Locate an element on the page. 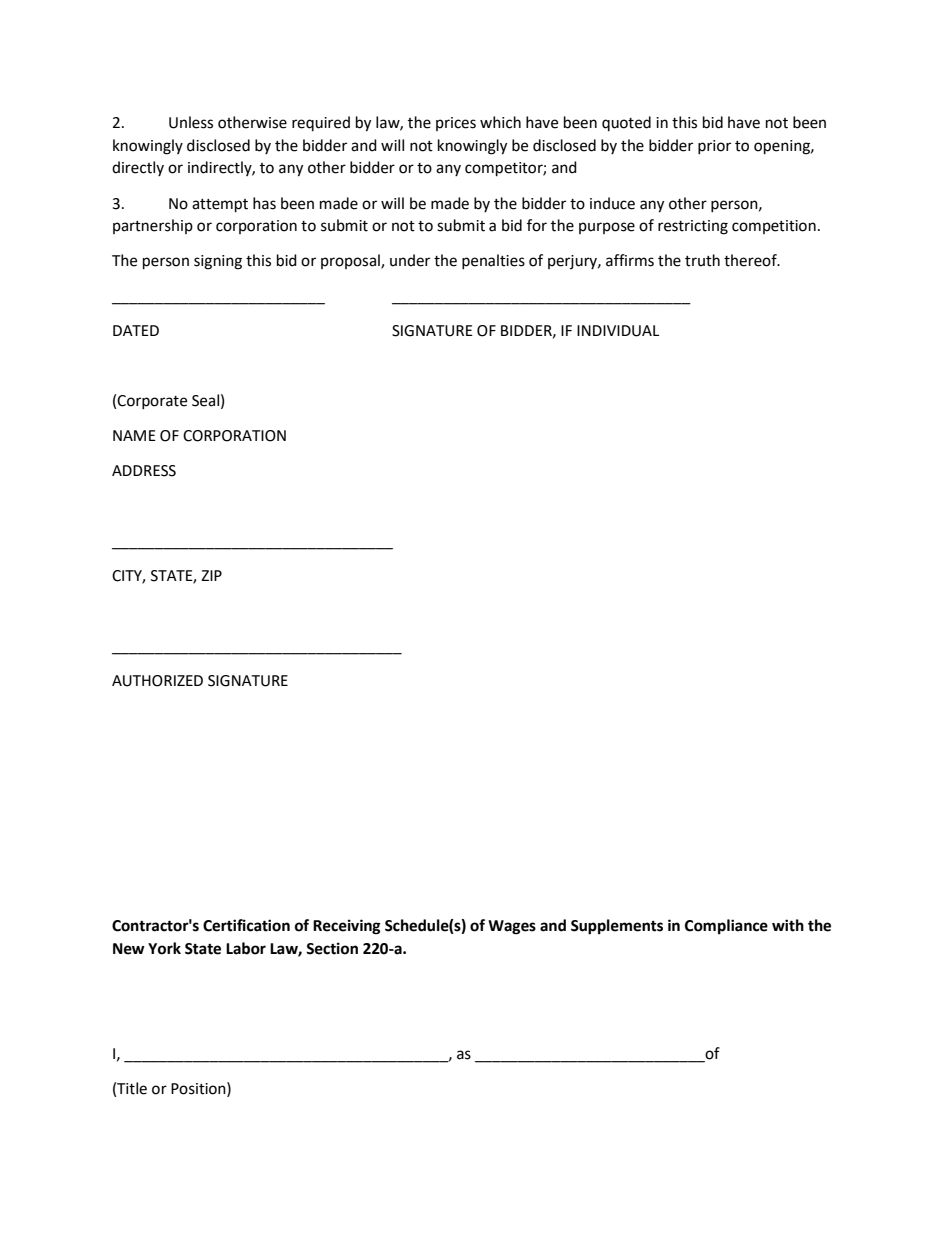 The height and width of the document is (1233, 952). ADDRESS is located at coordinates (144, 471).
